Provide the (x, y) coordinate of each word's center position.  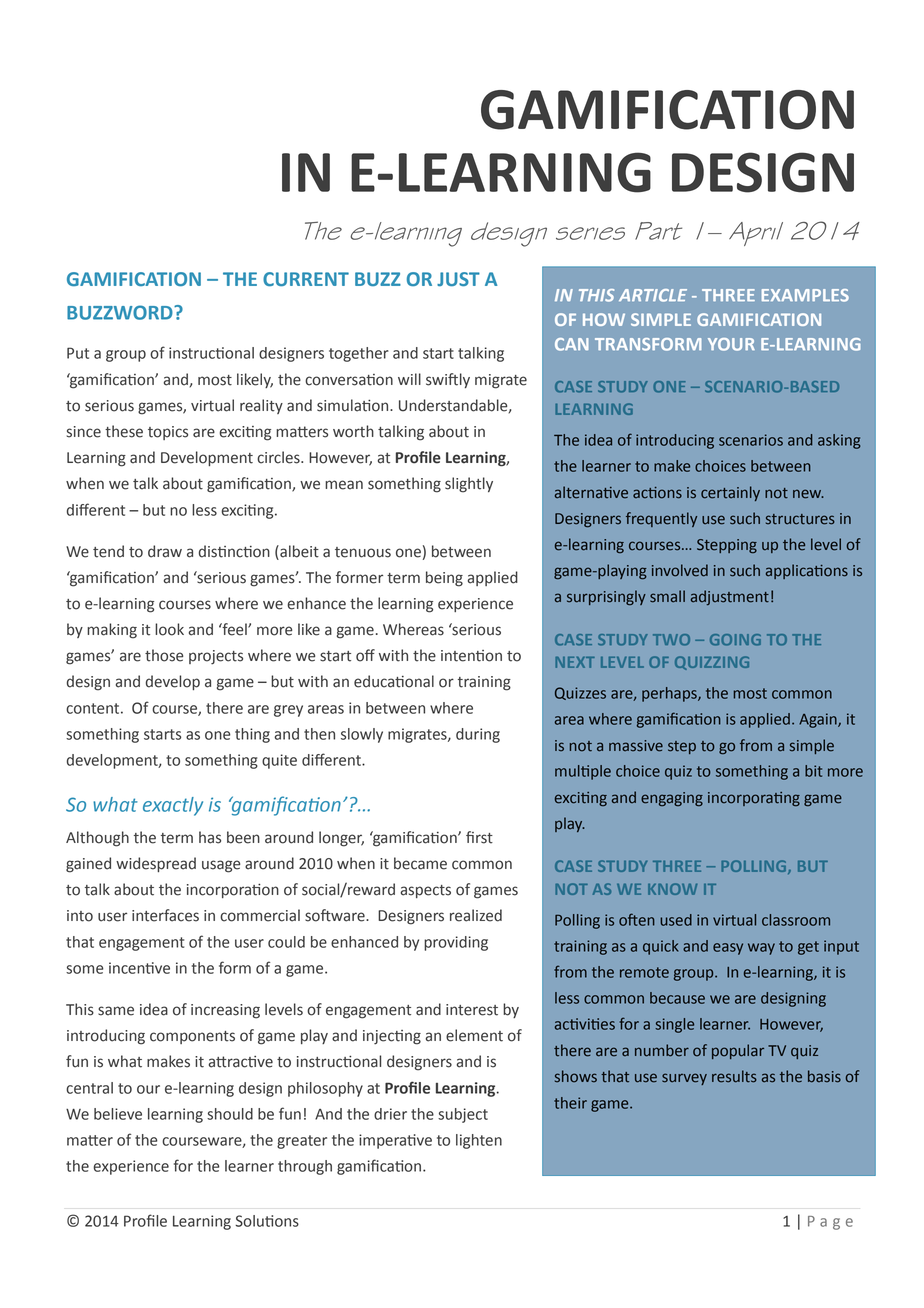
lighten (479, 1141)
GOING (735, 640)
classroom (796, 920)
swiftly (448, 380)
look (169, 629)
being (444, 579)
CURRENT (306, 279)
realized (476, 915)
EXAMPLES (805, 295)
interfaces (165, 915)
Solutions (267, 1221)
